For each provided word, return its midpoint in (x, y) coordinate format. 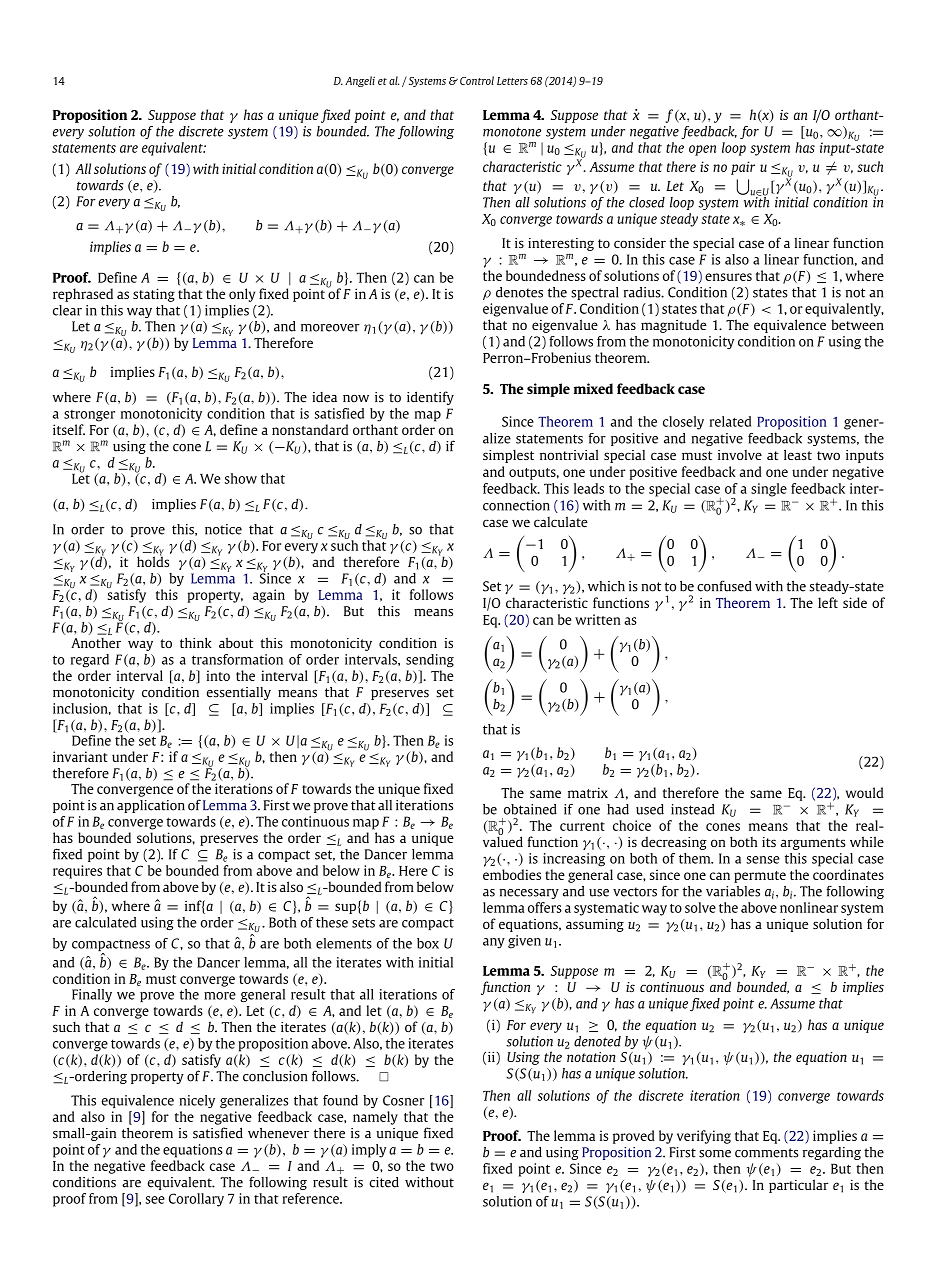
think (196, 642)
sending (430, 661)
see (155, 1200)
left (828, 602)
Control (477, 80)
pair (743, 168)
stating (154, 295)
